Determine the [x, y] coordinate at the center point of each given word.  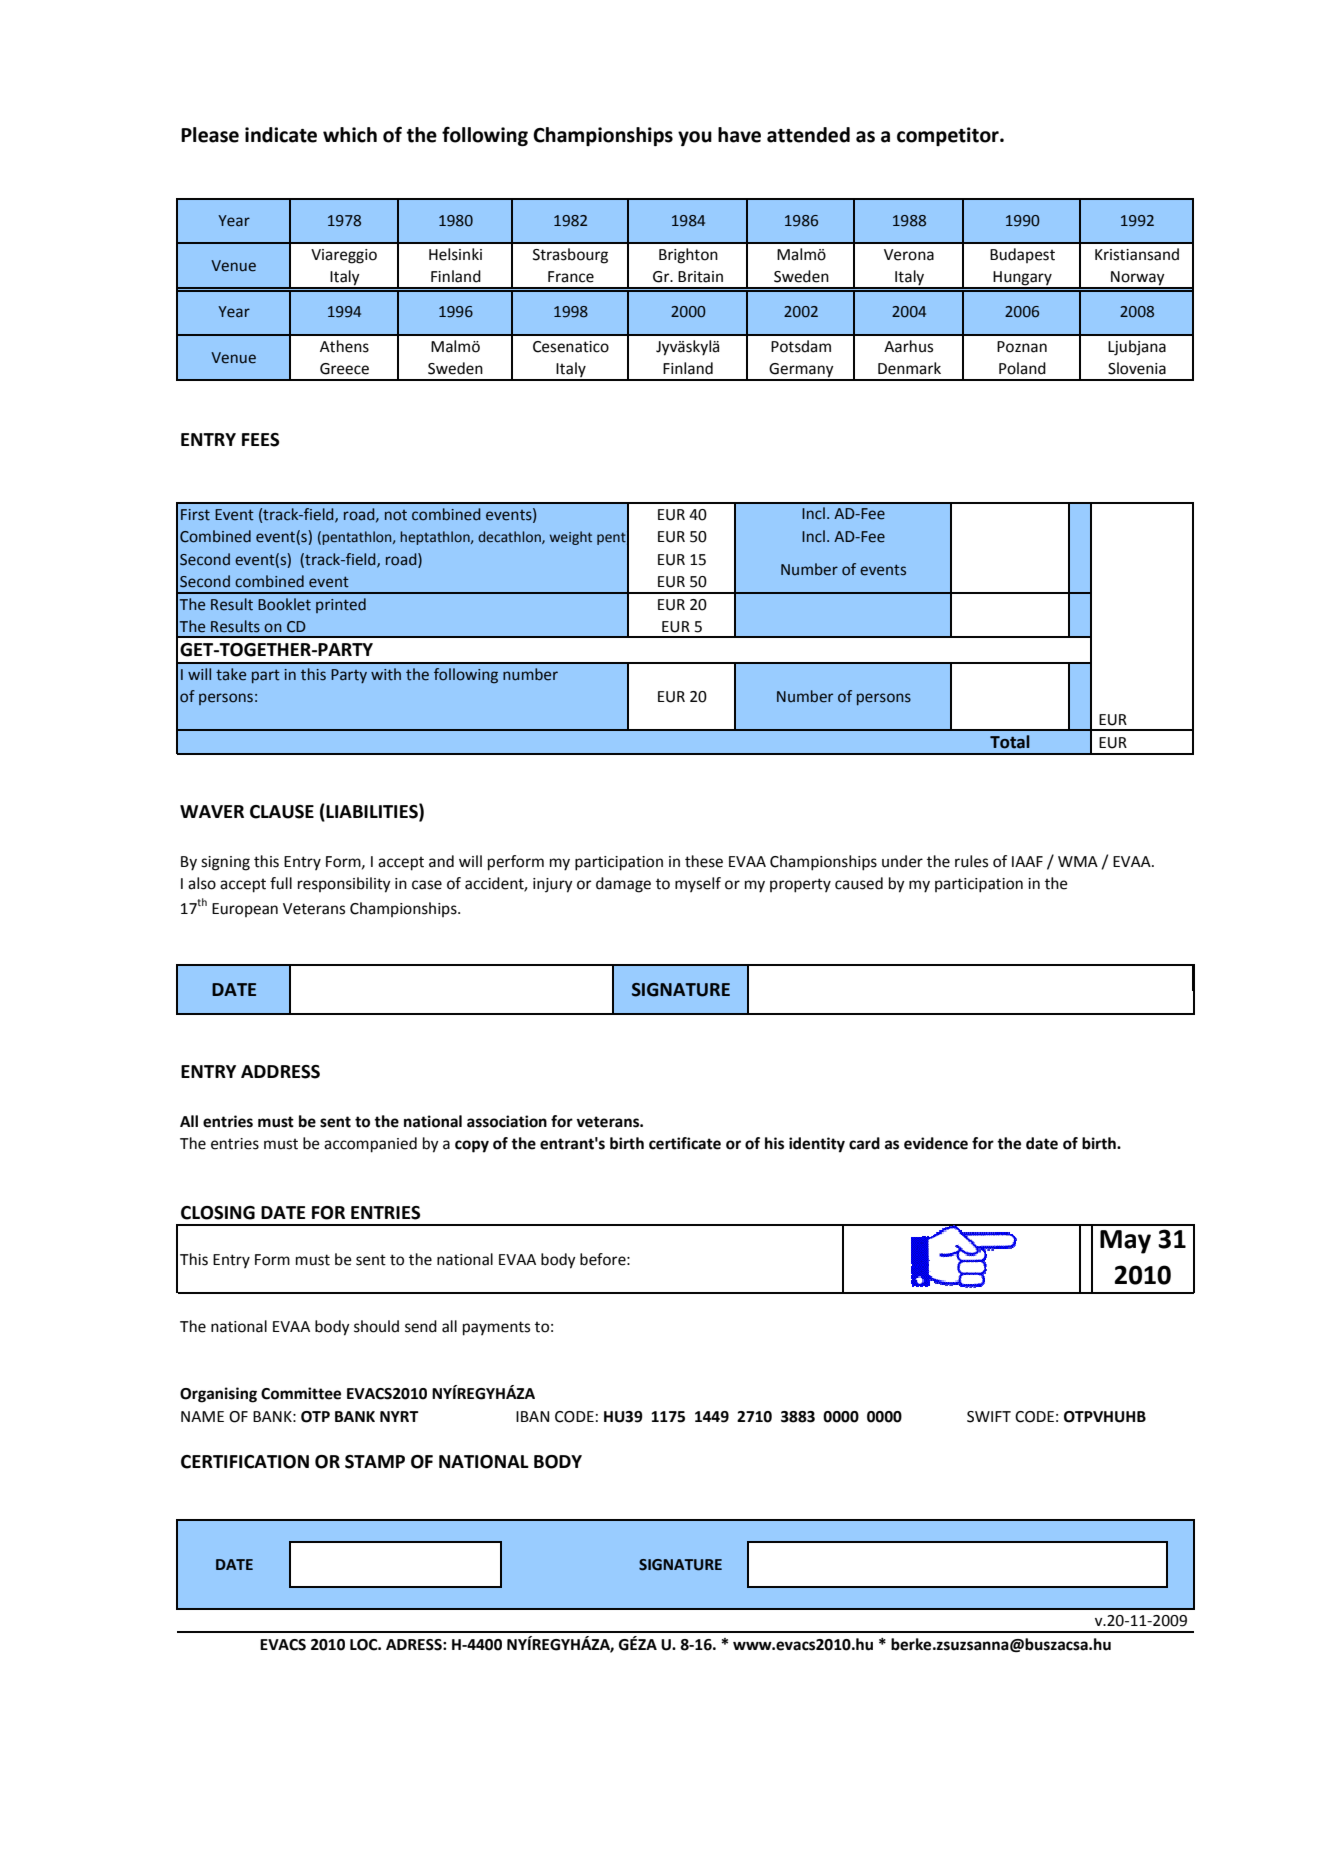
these [704, 861]
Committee [301, 1393]
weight [571, 538]
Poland [1022, 368]
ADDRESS [280, 1072]
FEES [260, 440]
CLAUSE [282, 812]
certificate [685, 1143]
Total [1010, 742]
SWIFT [989, 1417]
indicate [281, 135]
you [695, 138]
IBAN [532, 1416]
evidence [936, 1143]
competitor [949, 136]
